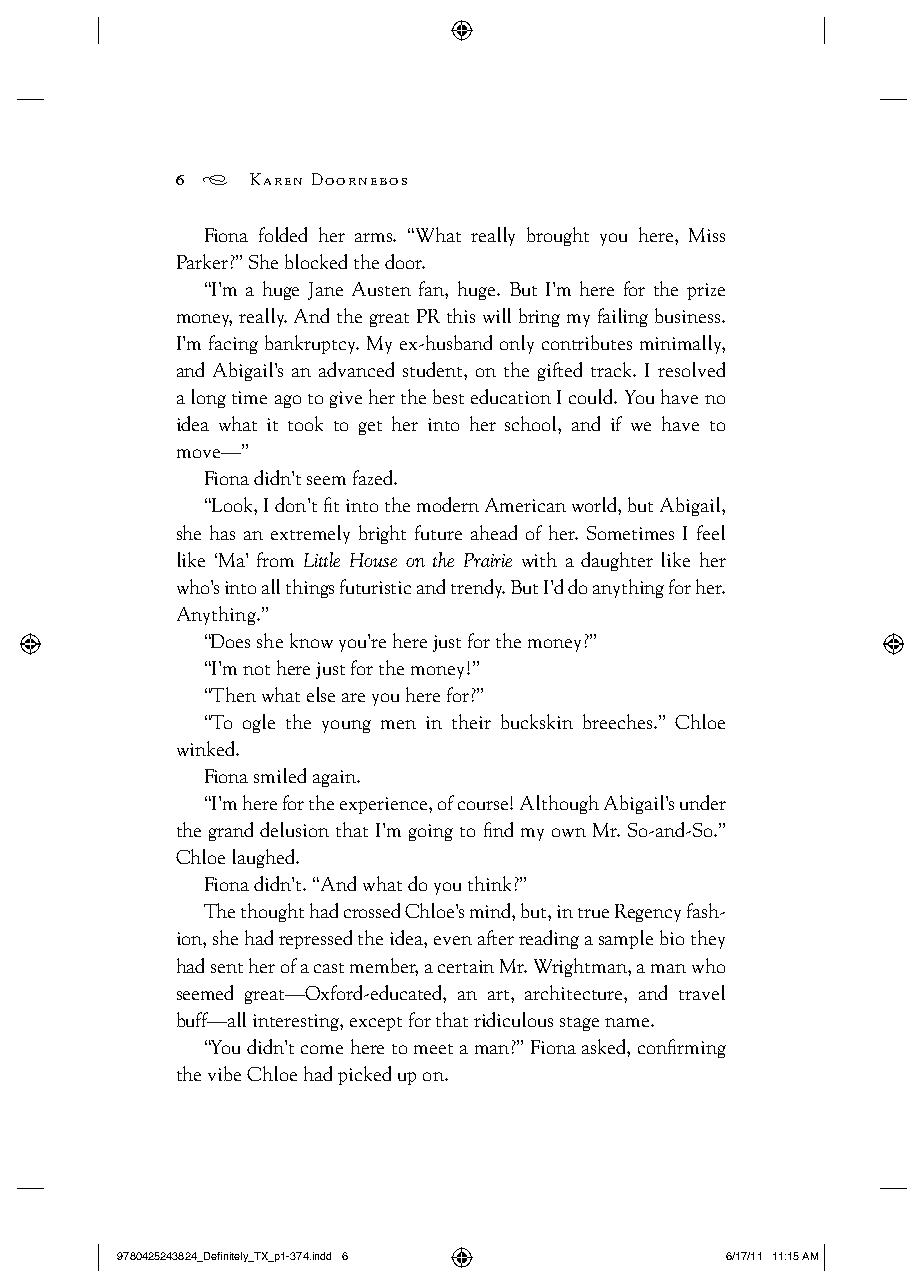 This page has height=1288, width=924. I want to click on Does, so click(230, 641).
